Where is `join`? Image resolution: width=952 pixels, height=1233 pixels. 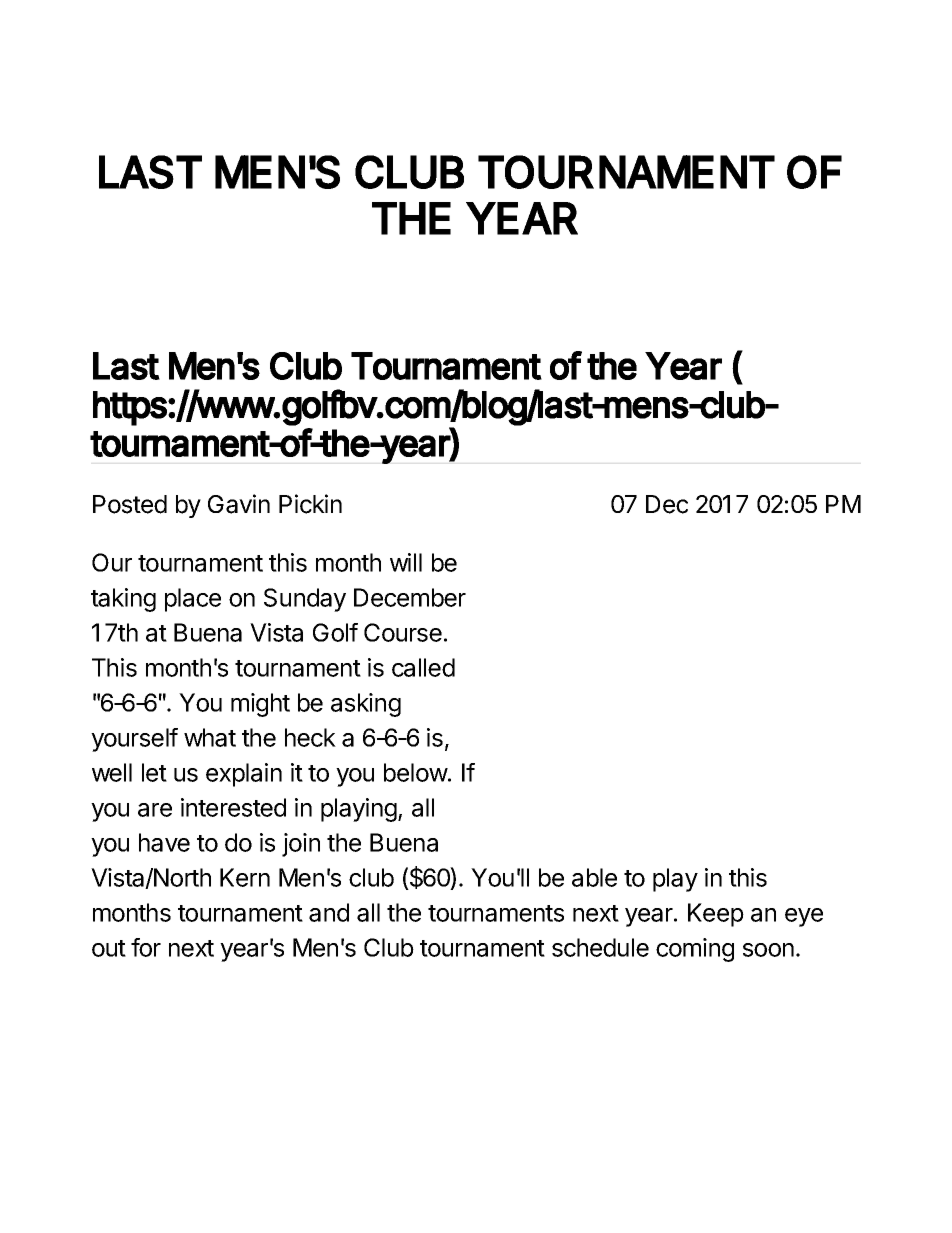
join is located at coordinates (301, 845).
